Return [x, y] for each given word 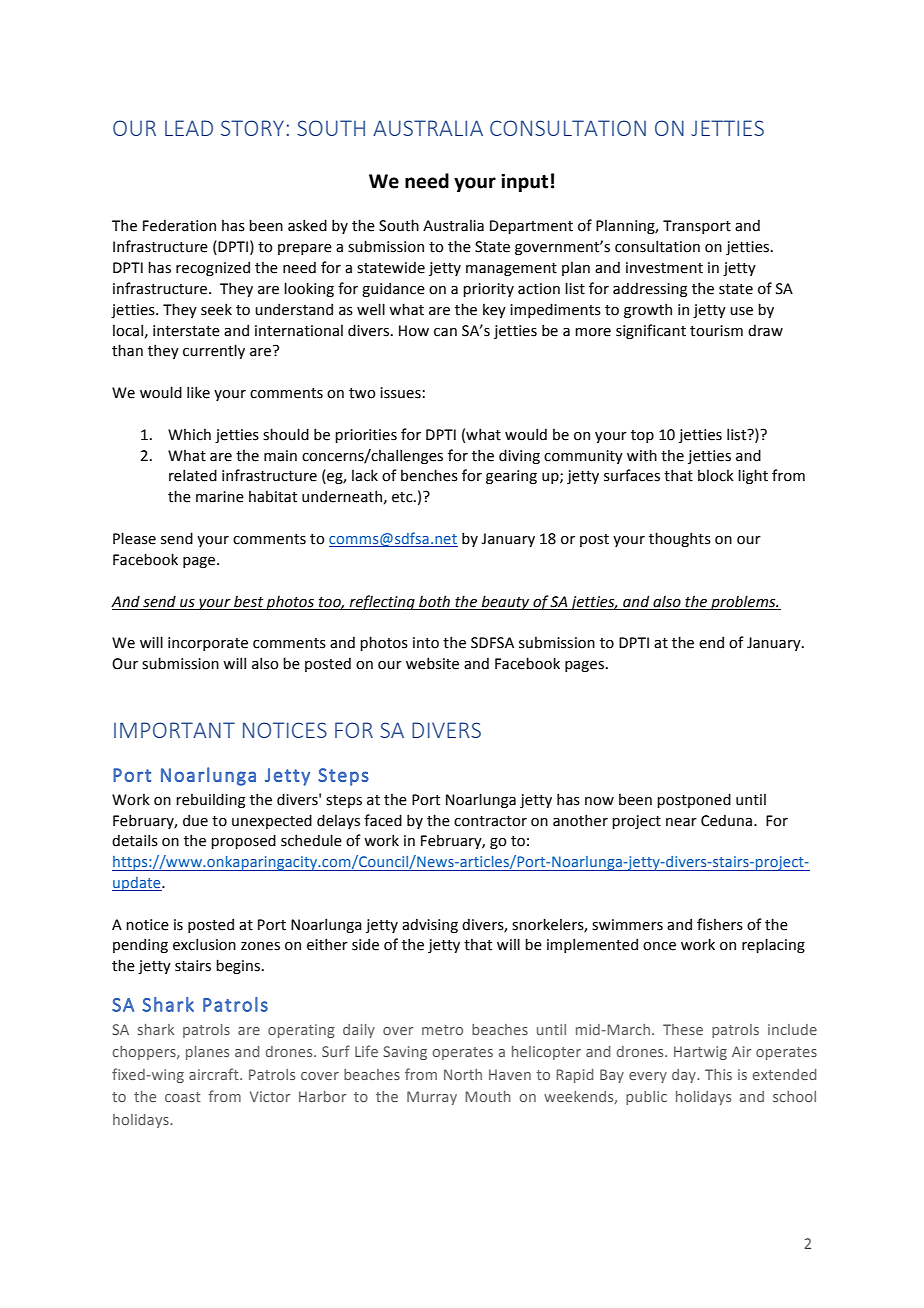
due [195, 820]
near [681, 822]
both [434, 601]
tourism [716, 331]
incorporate [208, 644]
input [524, 183]
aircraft [215, 1074]
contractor [490, 821]
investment [664, 268]
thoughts [680, 539]
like [198, 392]
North [463, 1074]
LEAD [189, 128]
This [718, 1074]
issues [400, 393]
